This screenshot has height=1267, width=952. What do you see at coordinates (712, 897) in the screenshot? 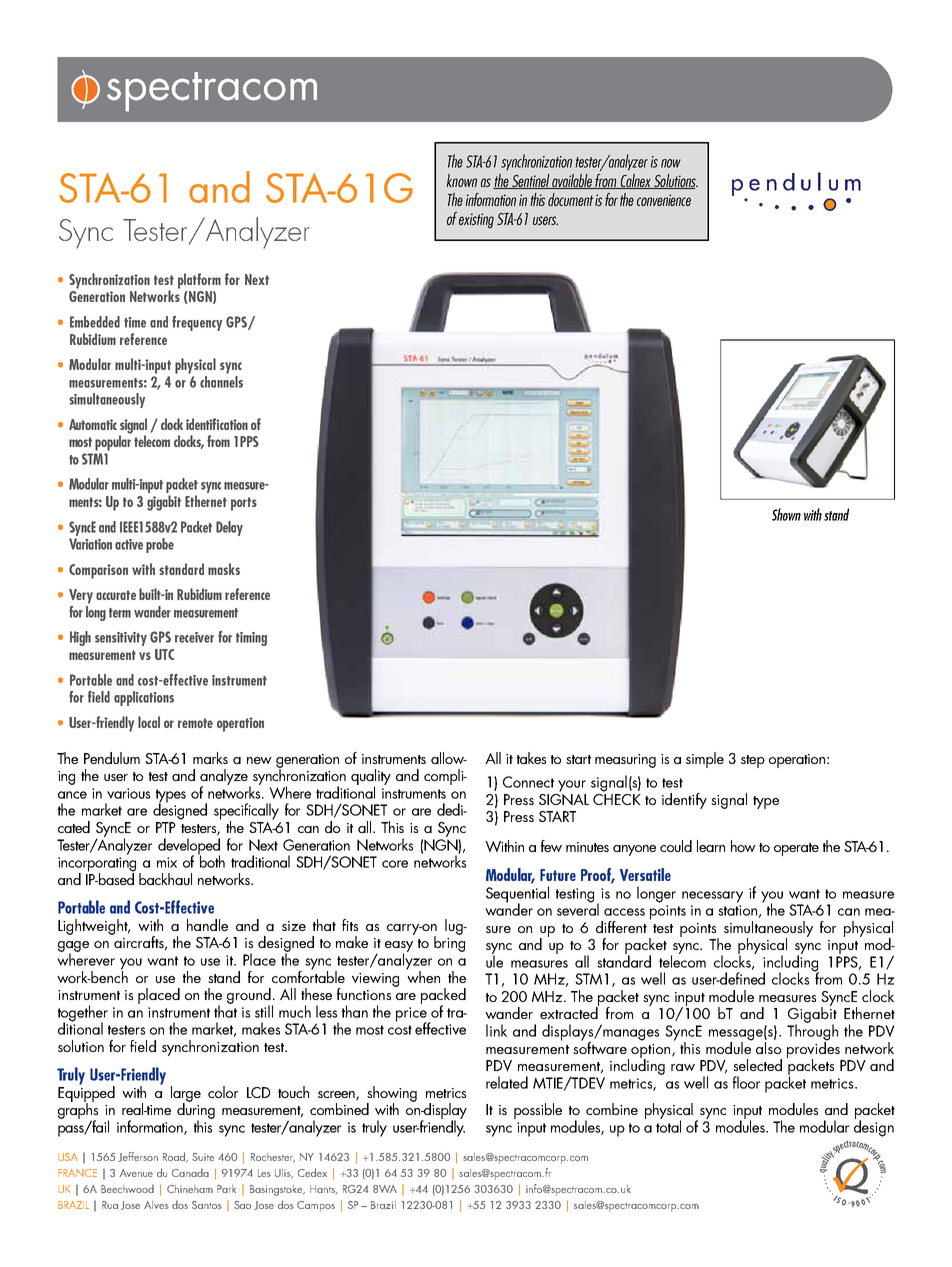
I see `necessary` at bounding box center [712, 897].
